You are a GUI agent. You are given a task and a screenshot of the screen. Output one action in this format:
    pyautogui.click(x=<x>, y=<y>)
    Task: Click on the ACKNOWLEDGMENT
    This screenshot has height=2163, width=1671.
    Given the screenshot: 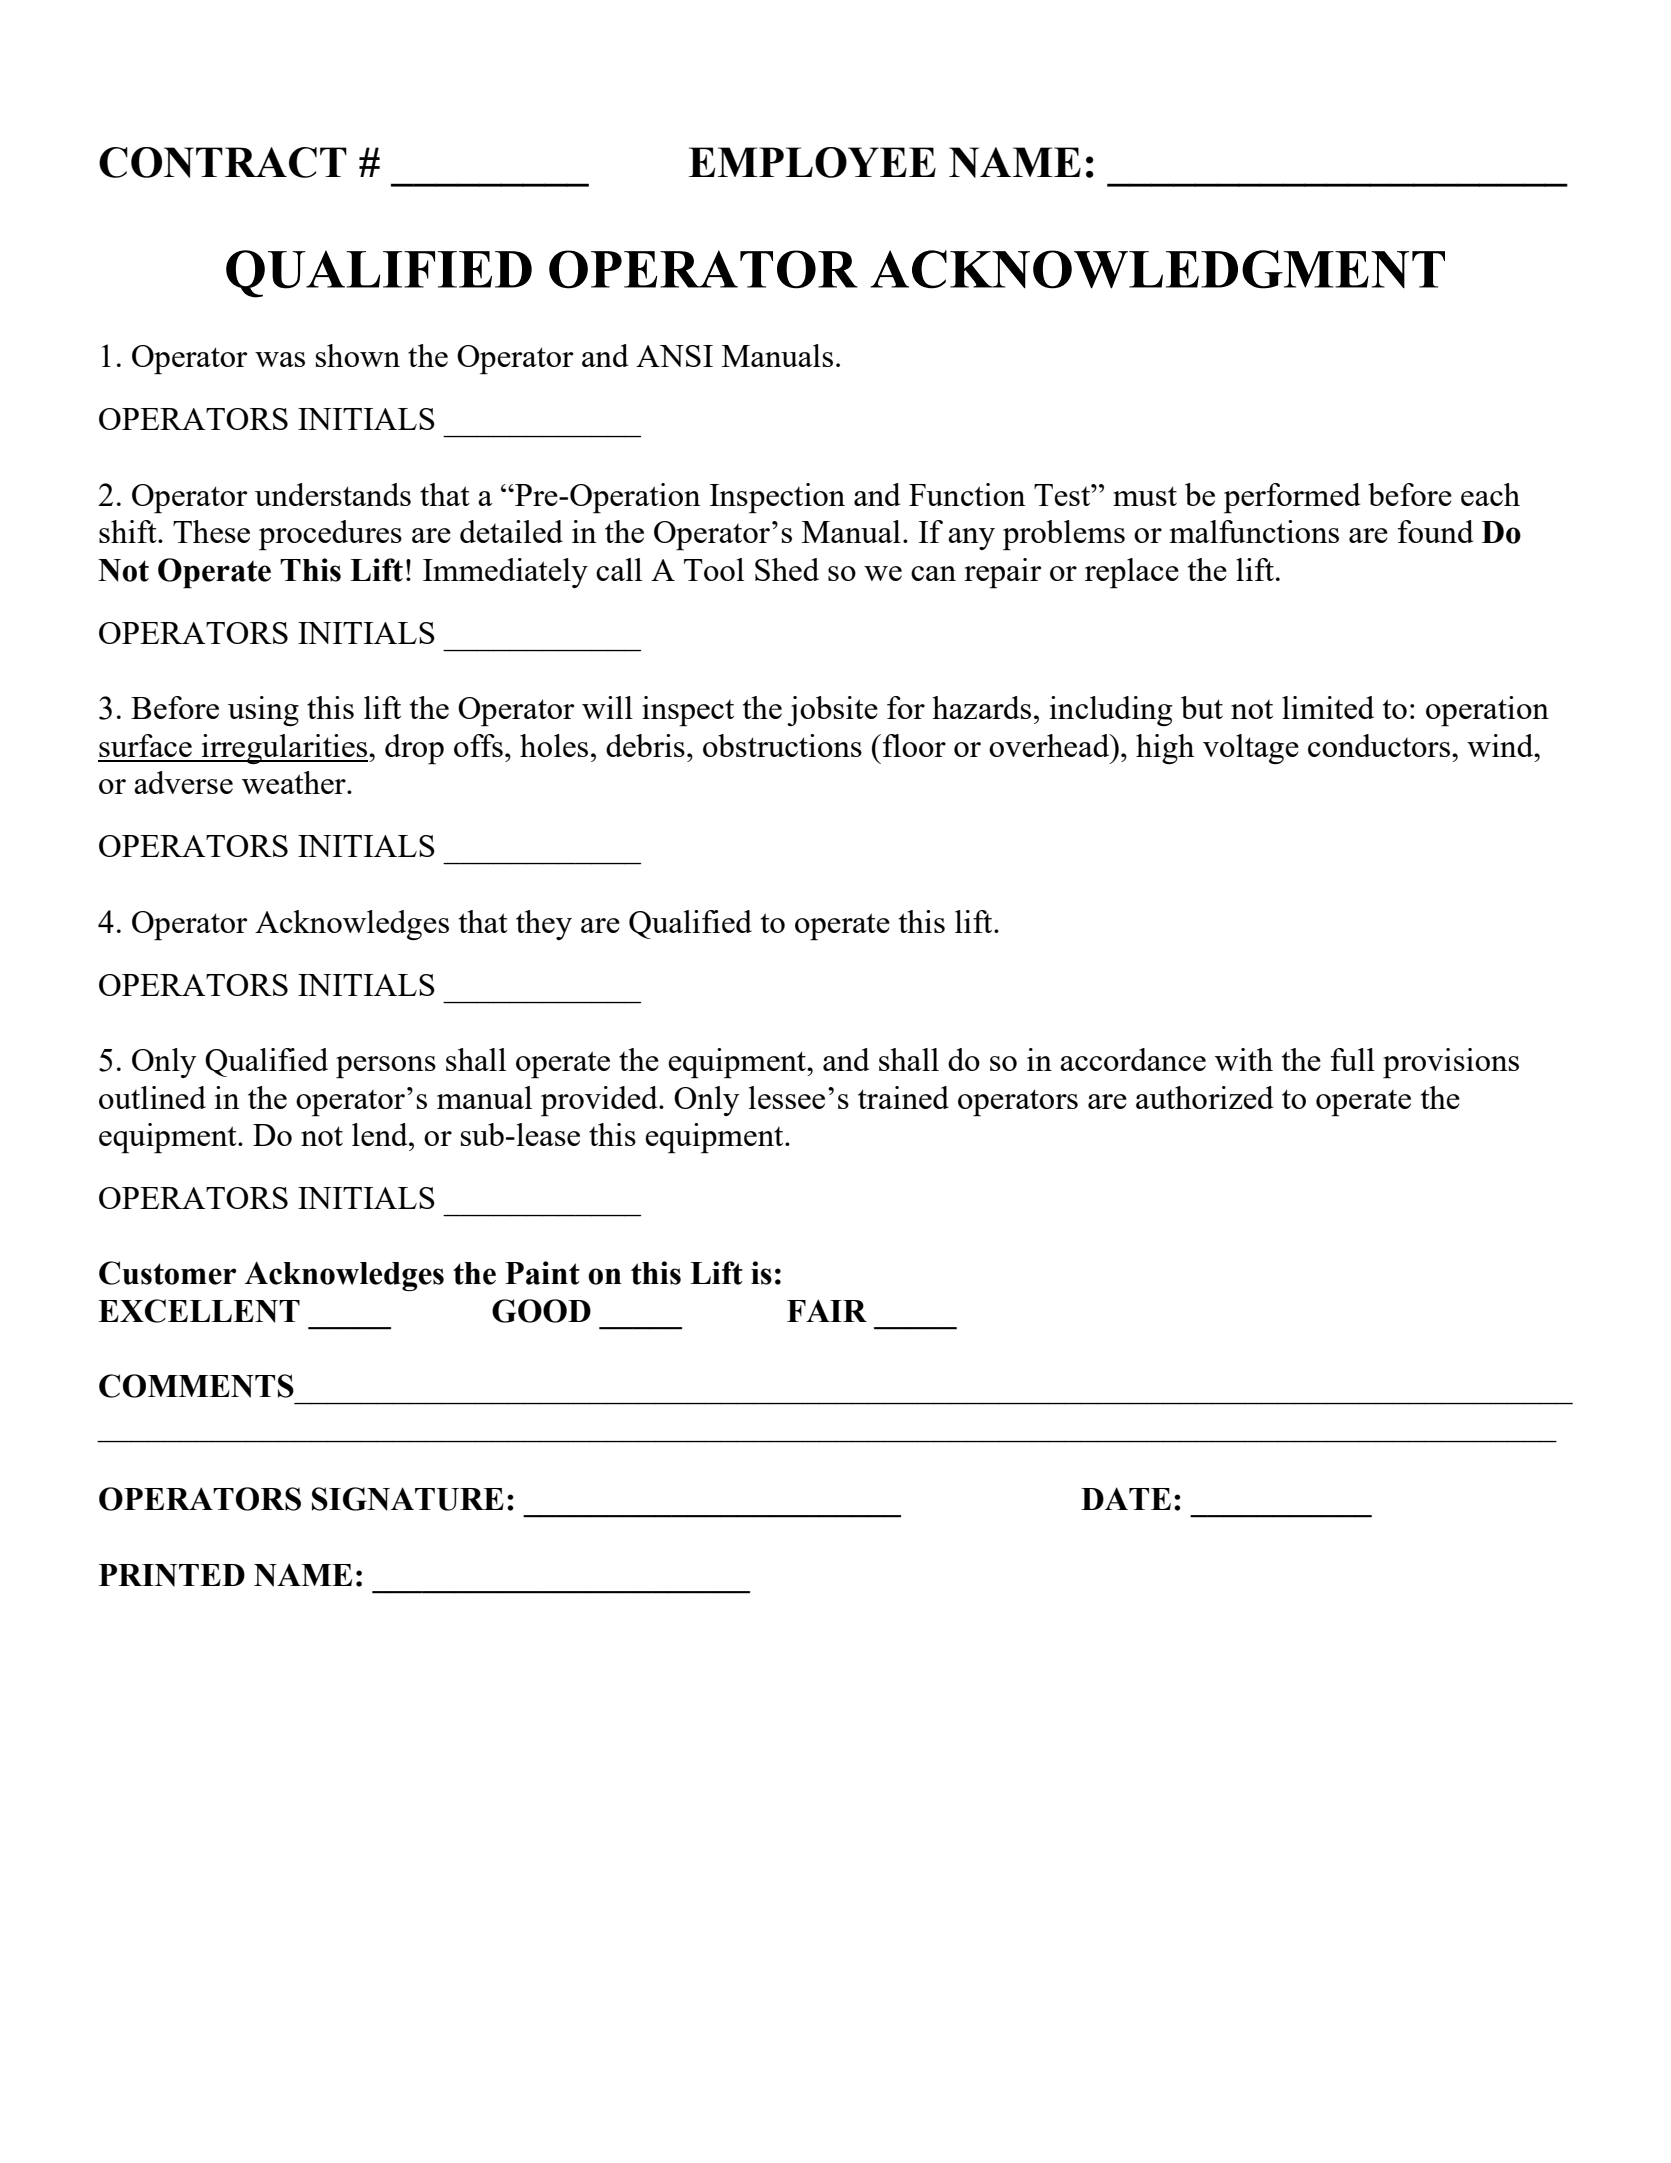 What is the action you would take?
    pyautogui.click(x=1157, y=269)
